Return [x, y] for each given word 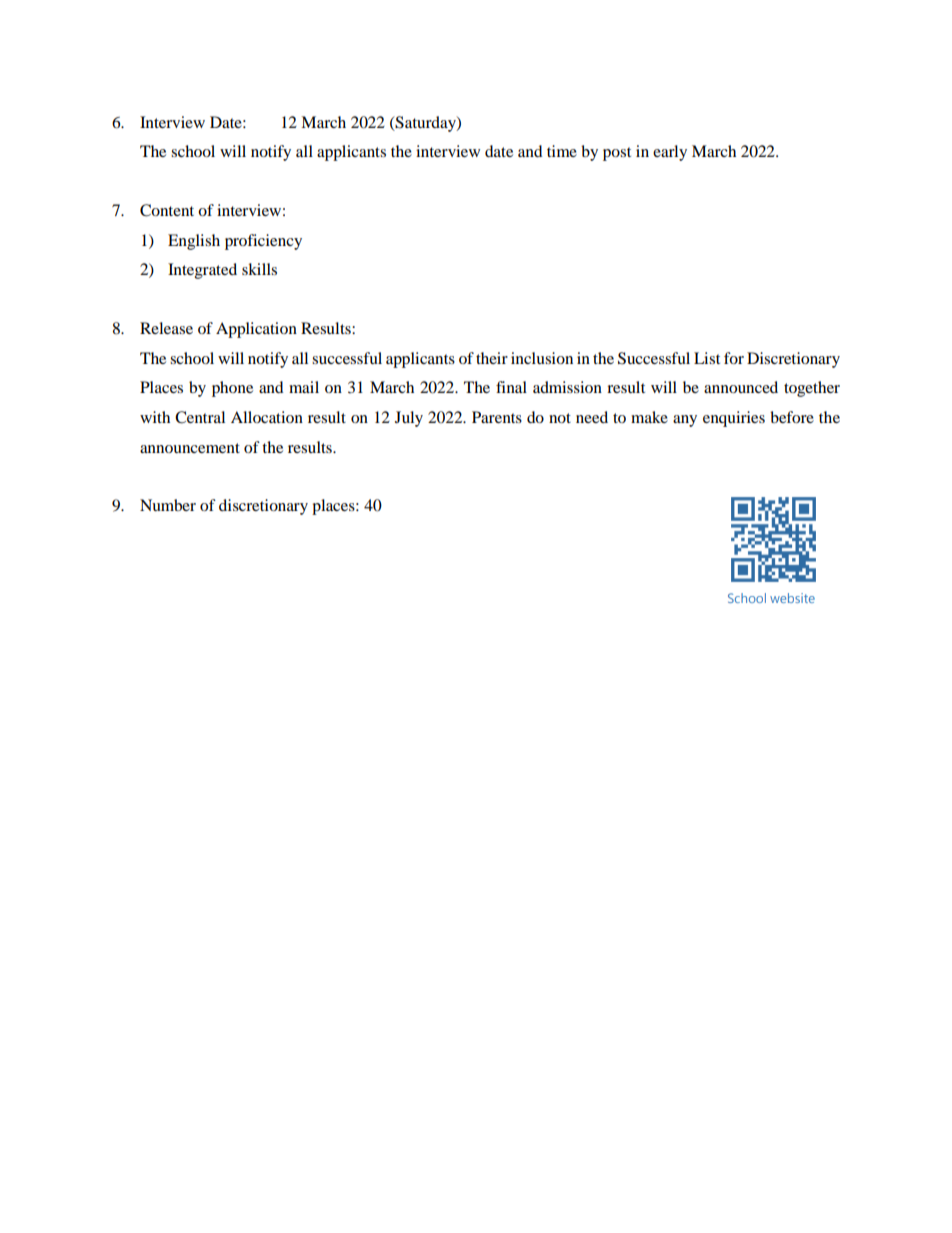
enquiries [734, 419]
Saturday [425, 124]
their [492, 358]
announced [741, 387]
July [409, 419]
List [707, 358]
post [617, 154]
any [685, 421]
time [562, 151]
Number [168, 505]
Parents [497, 417]
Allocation [267, 417]
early [670, 153]
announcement [190, 448]
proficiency [263, 242]
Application [256, 330]
